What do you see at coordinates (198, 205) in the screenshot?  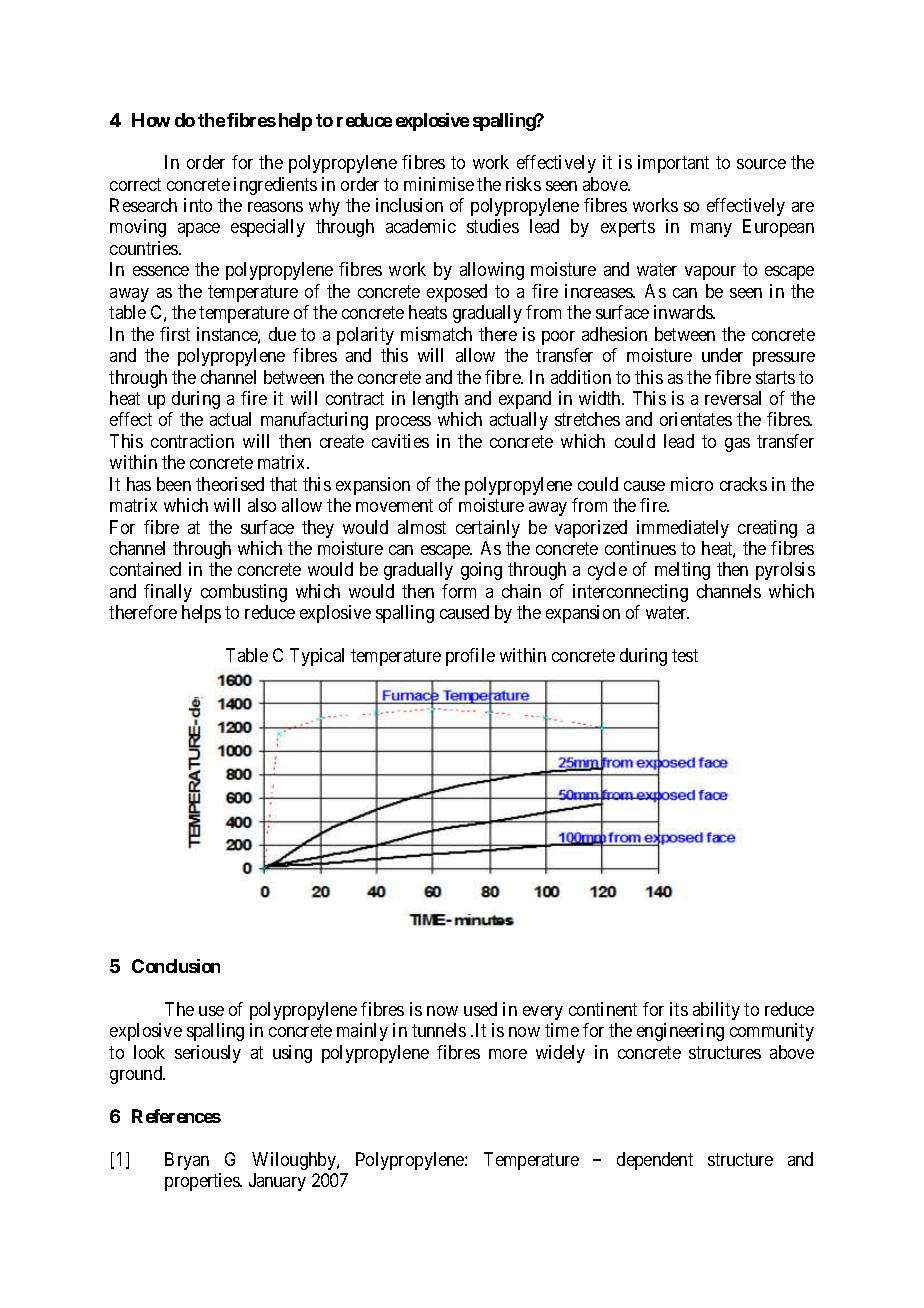 I see `into` at bounding box center [198, 205].
